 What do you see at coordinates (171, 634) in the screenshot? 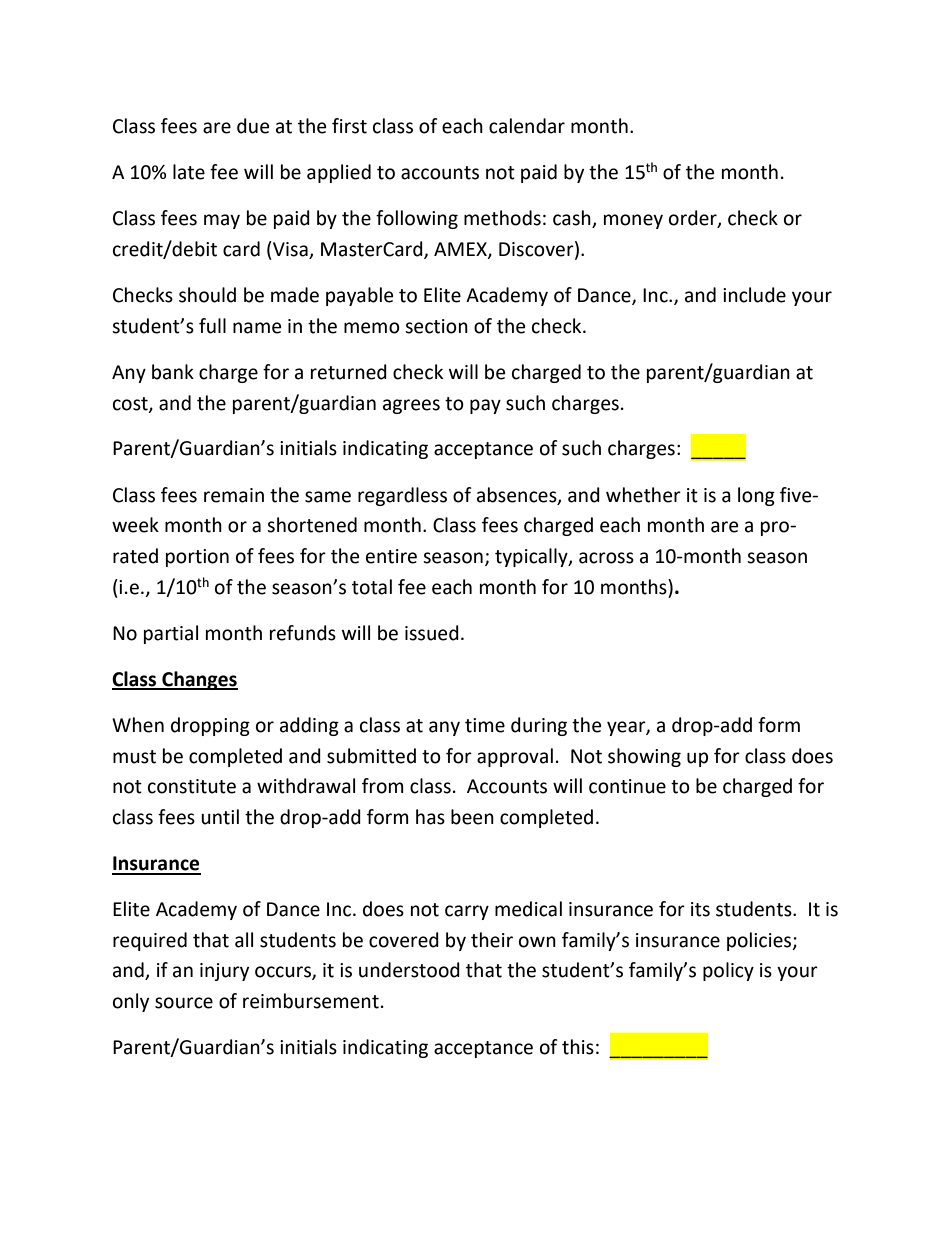
I see `partial` at bounding box center [171, 634].
